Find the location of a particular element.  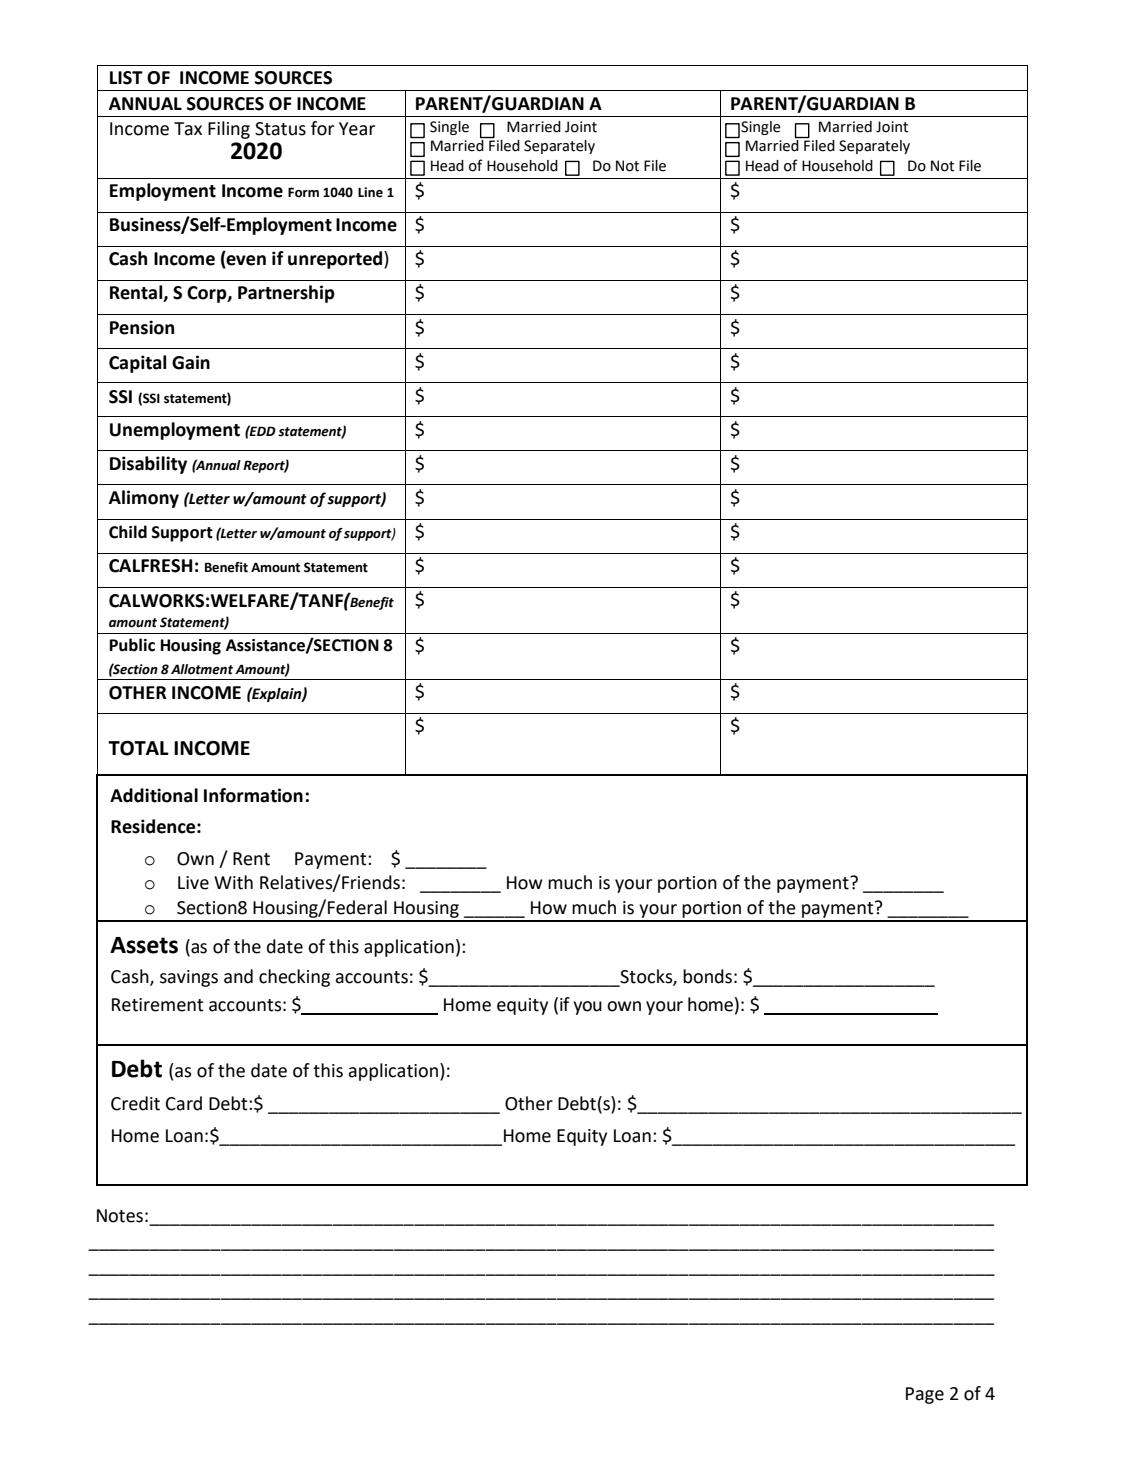

Filing is located at coordinates (229, 130).
